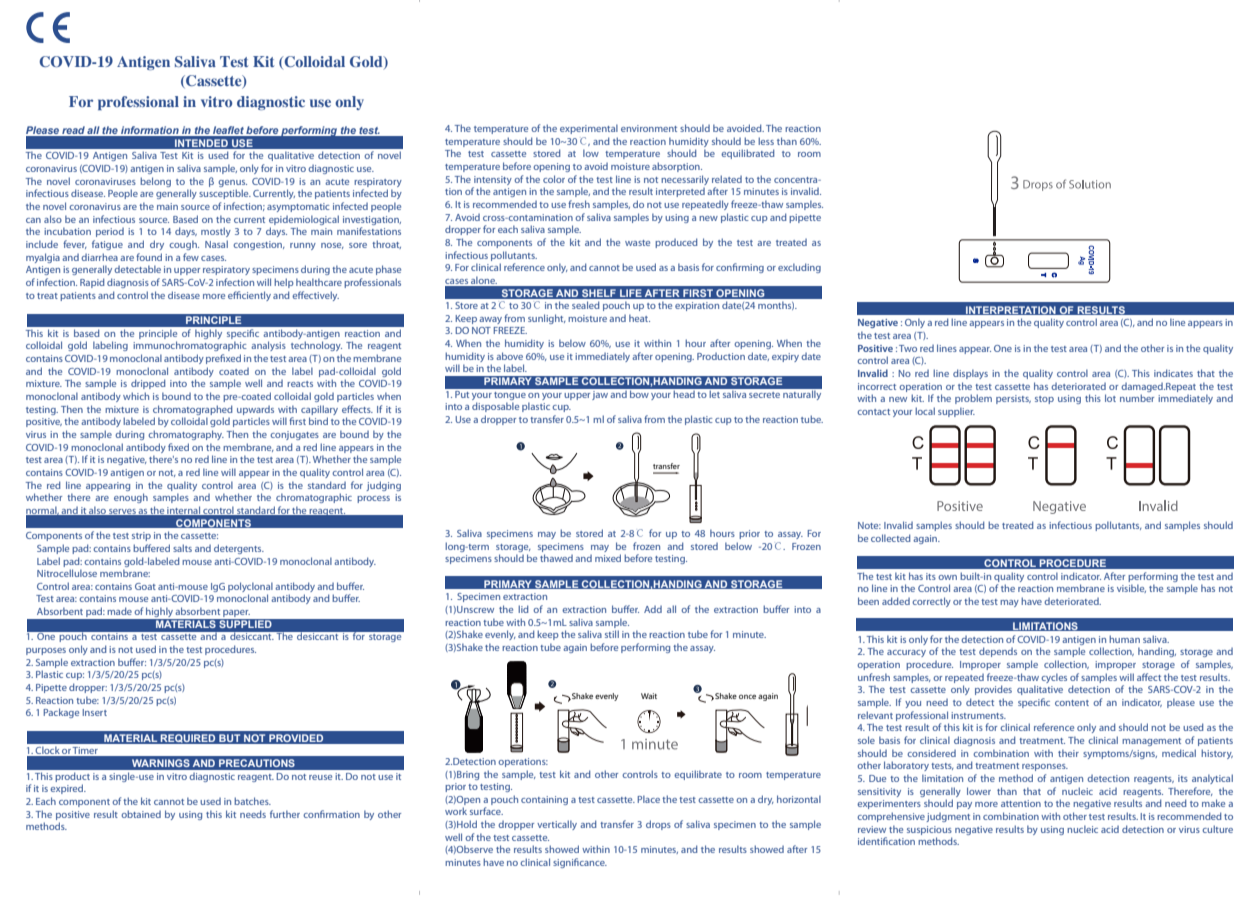  Describe the element at coordinates (658, 825) in the document. I see `drops` at that location.
